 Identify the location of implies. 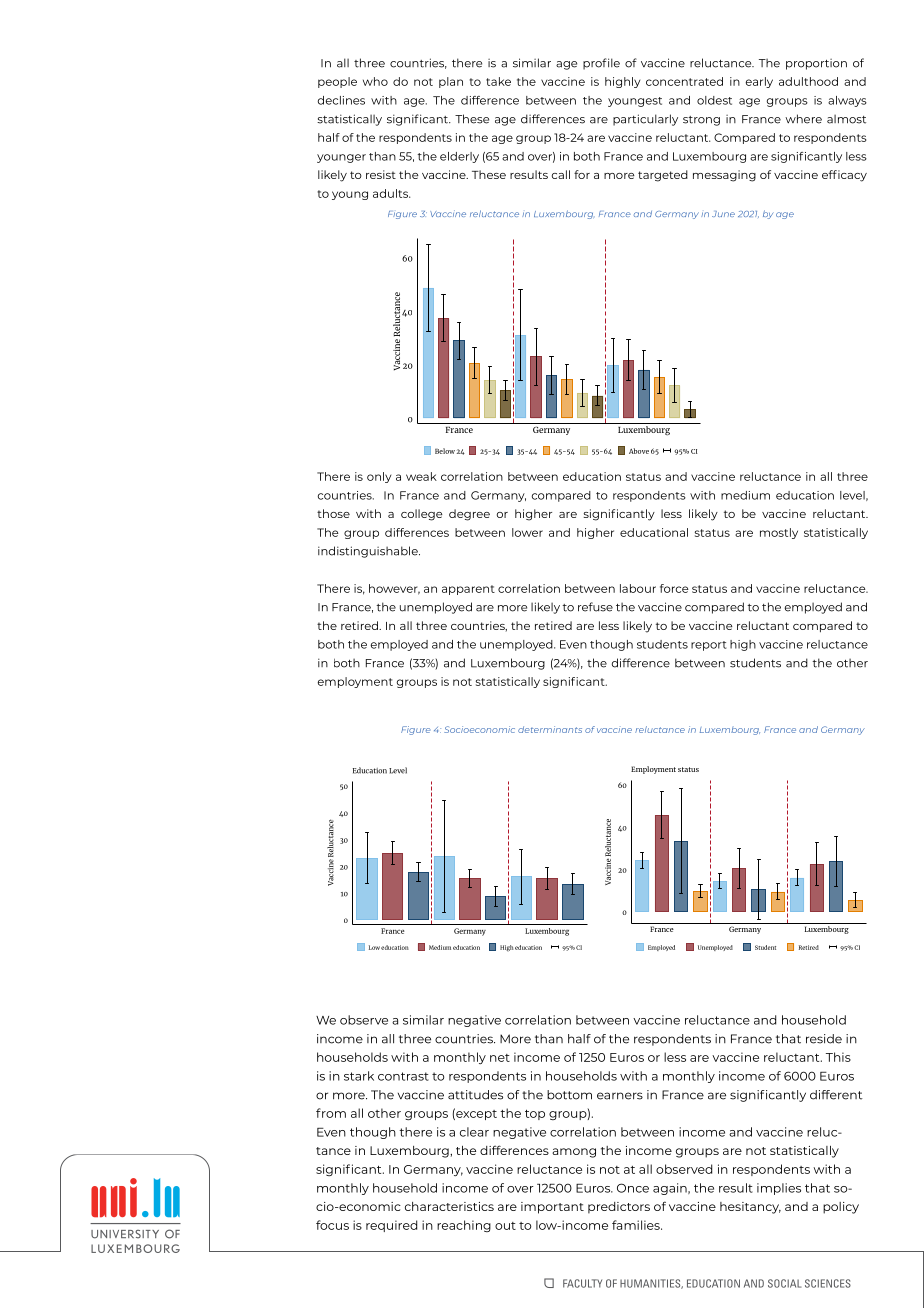
(779, 1189).
